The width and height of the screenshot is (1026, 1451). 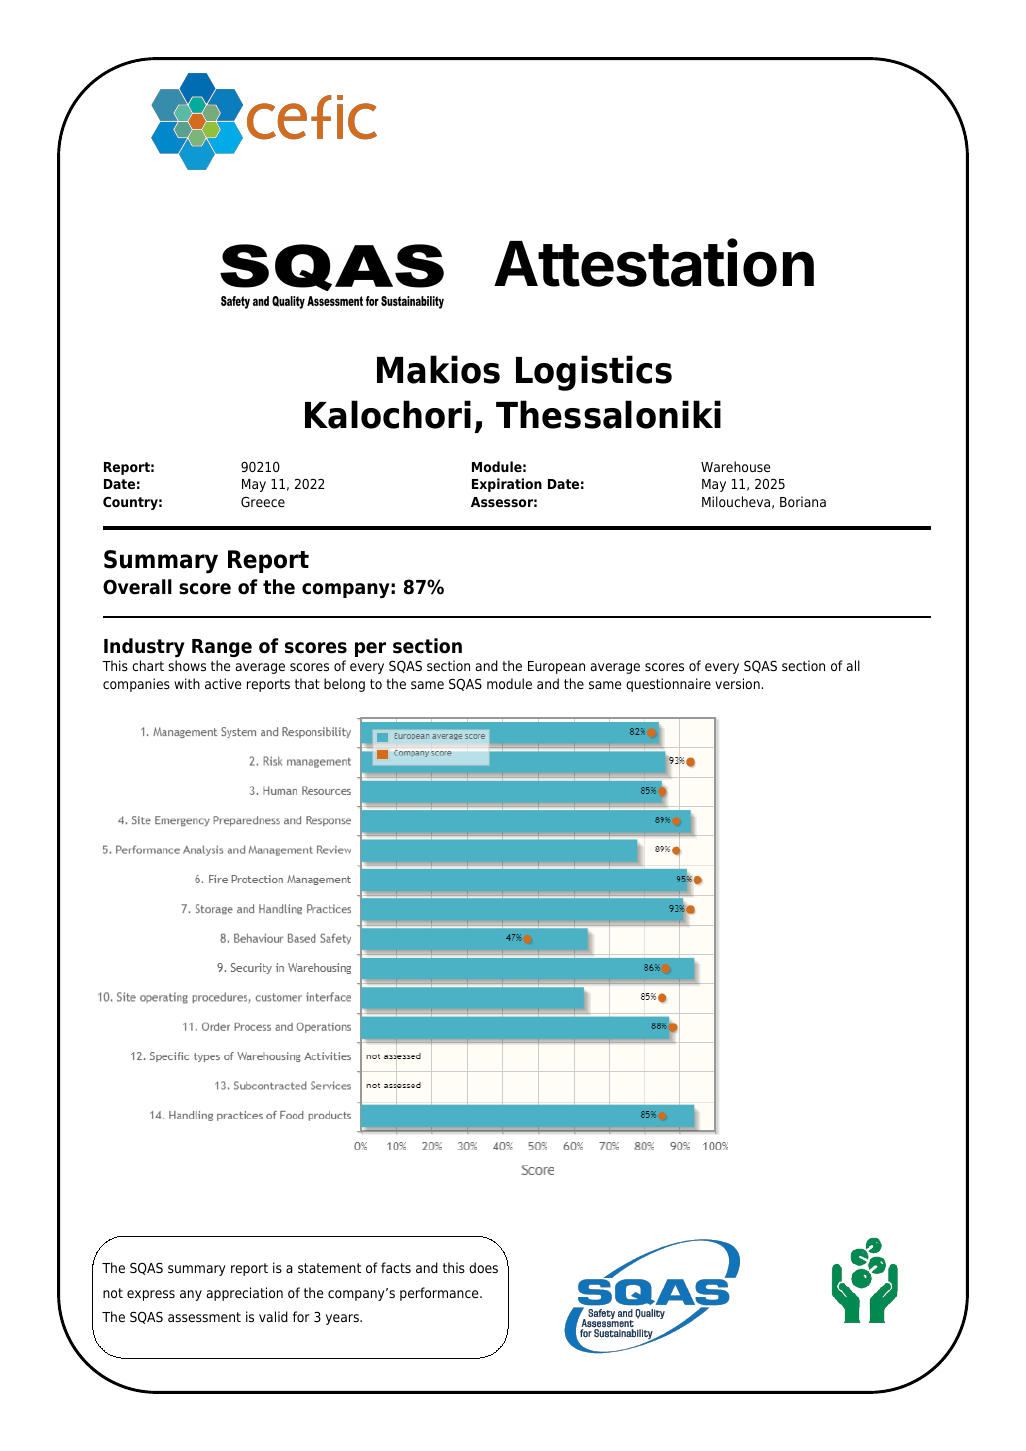 What do you see at coordinates (187, 683) in the screenshot?
I see `with` at bounding box center [187, 683].
